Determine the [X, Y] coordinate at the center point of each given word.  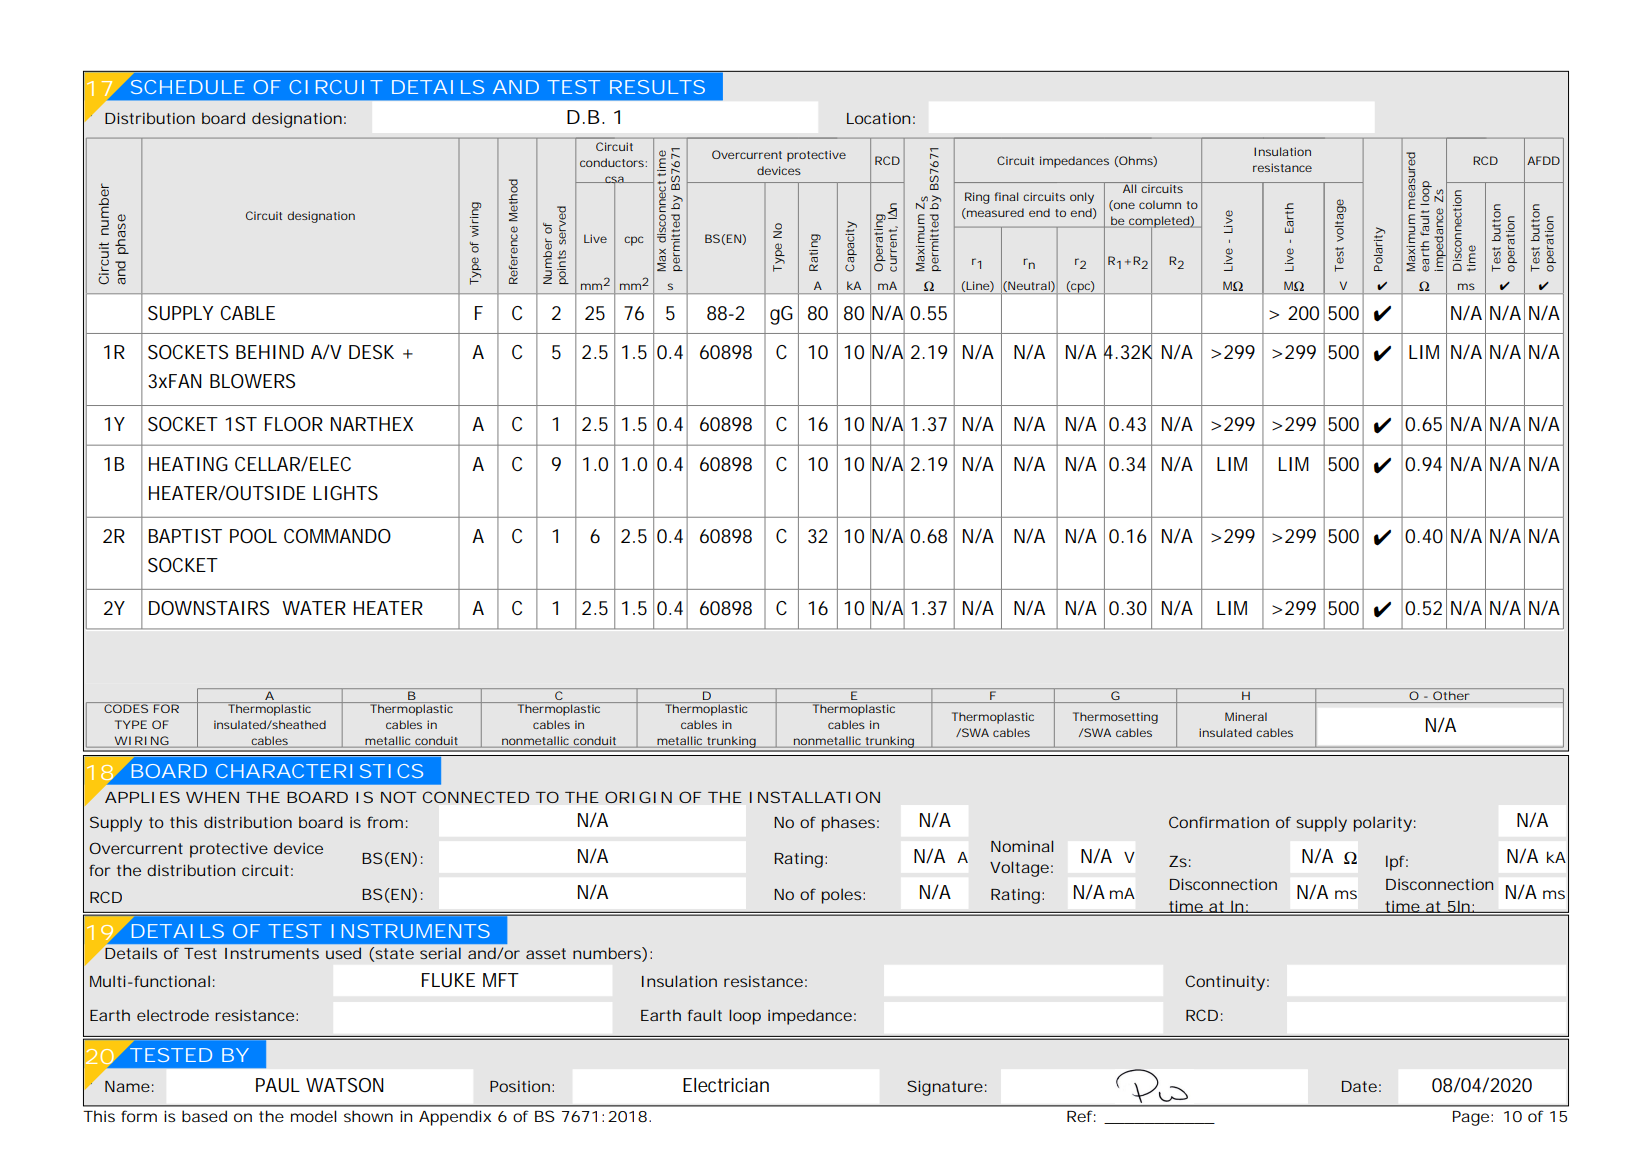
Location [878, 118]
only [1082, 198]
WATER [314, 608]
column [1160, 204]
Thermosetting [1115, 718]
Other [1451, 697]
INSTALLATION [815, 797]
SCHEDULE [188, 87]
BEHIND [270, 352]
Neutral [1029, 286]
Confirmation [1219, 822]
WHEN [212, 797]
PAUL [278, 1085]
